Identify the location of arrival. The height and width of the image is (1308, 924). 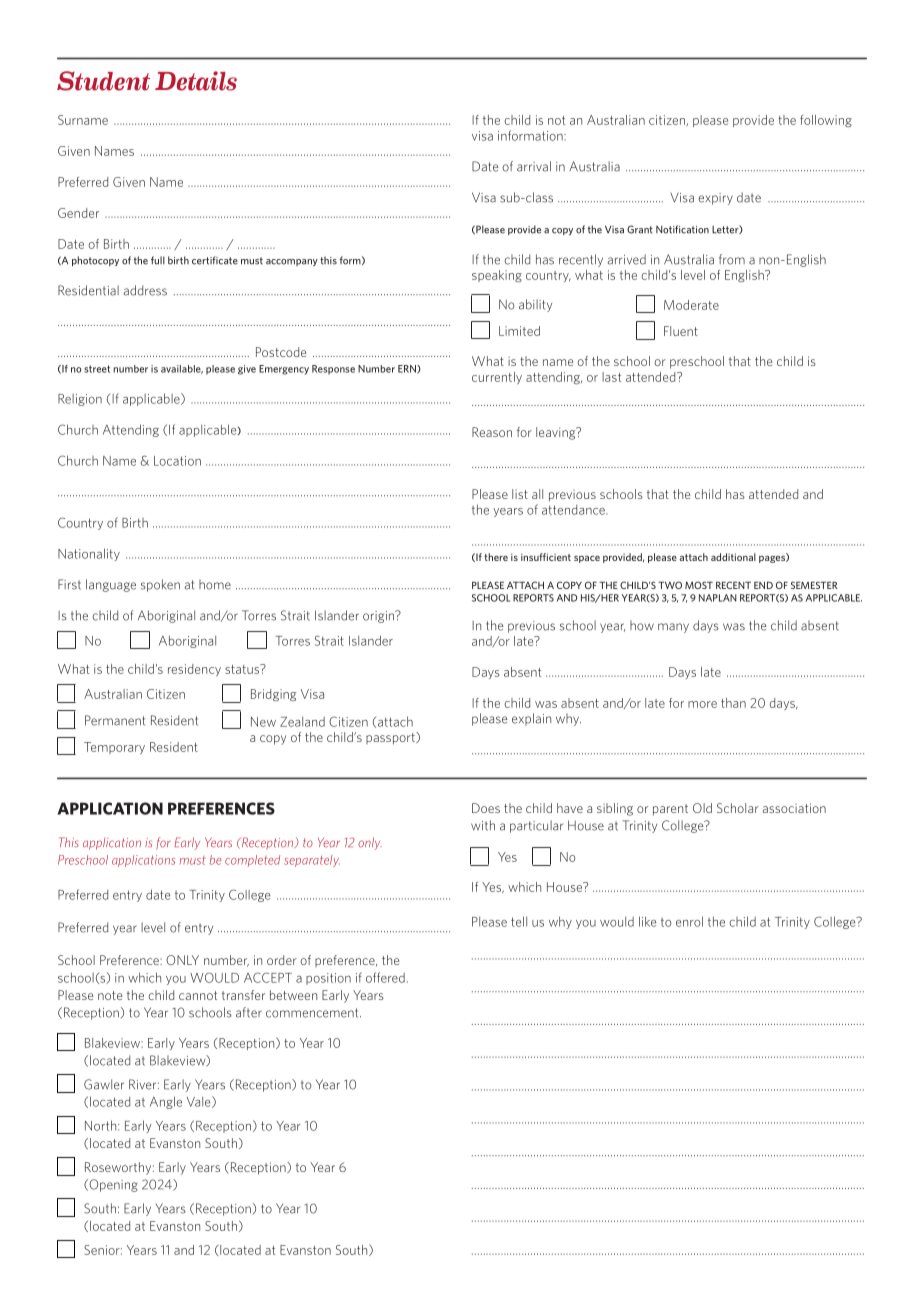
(534, 166).
